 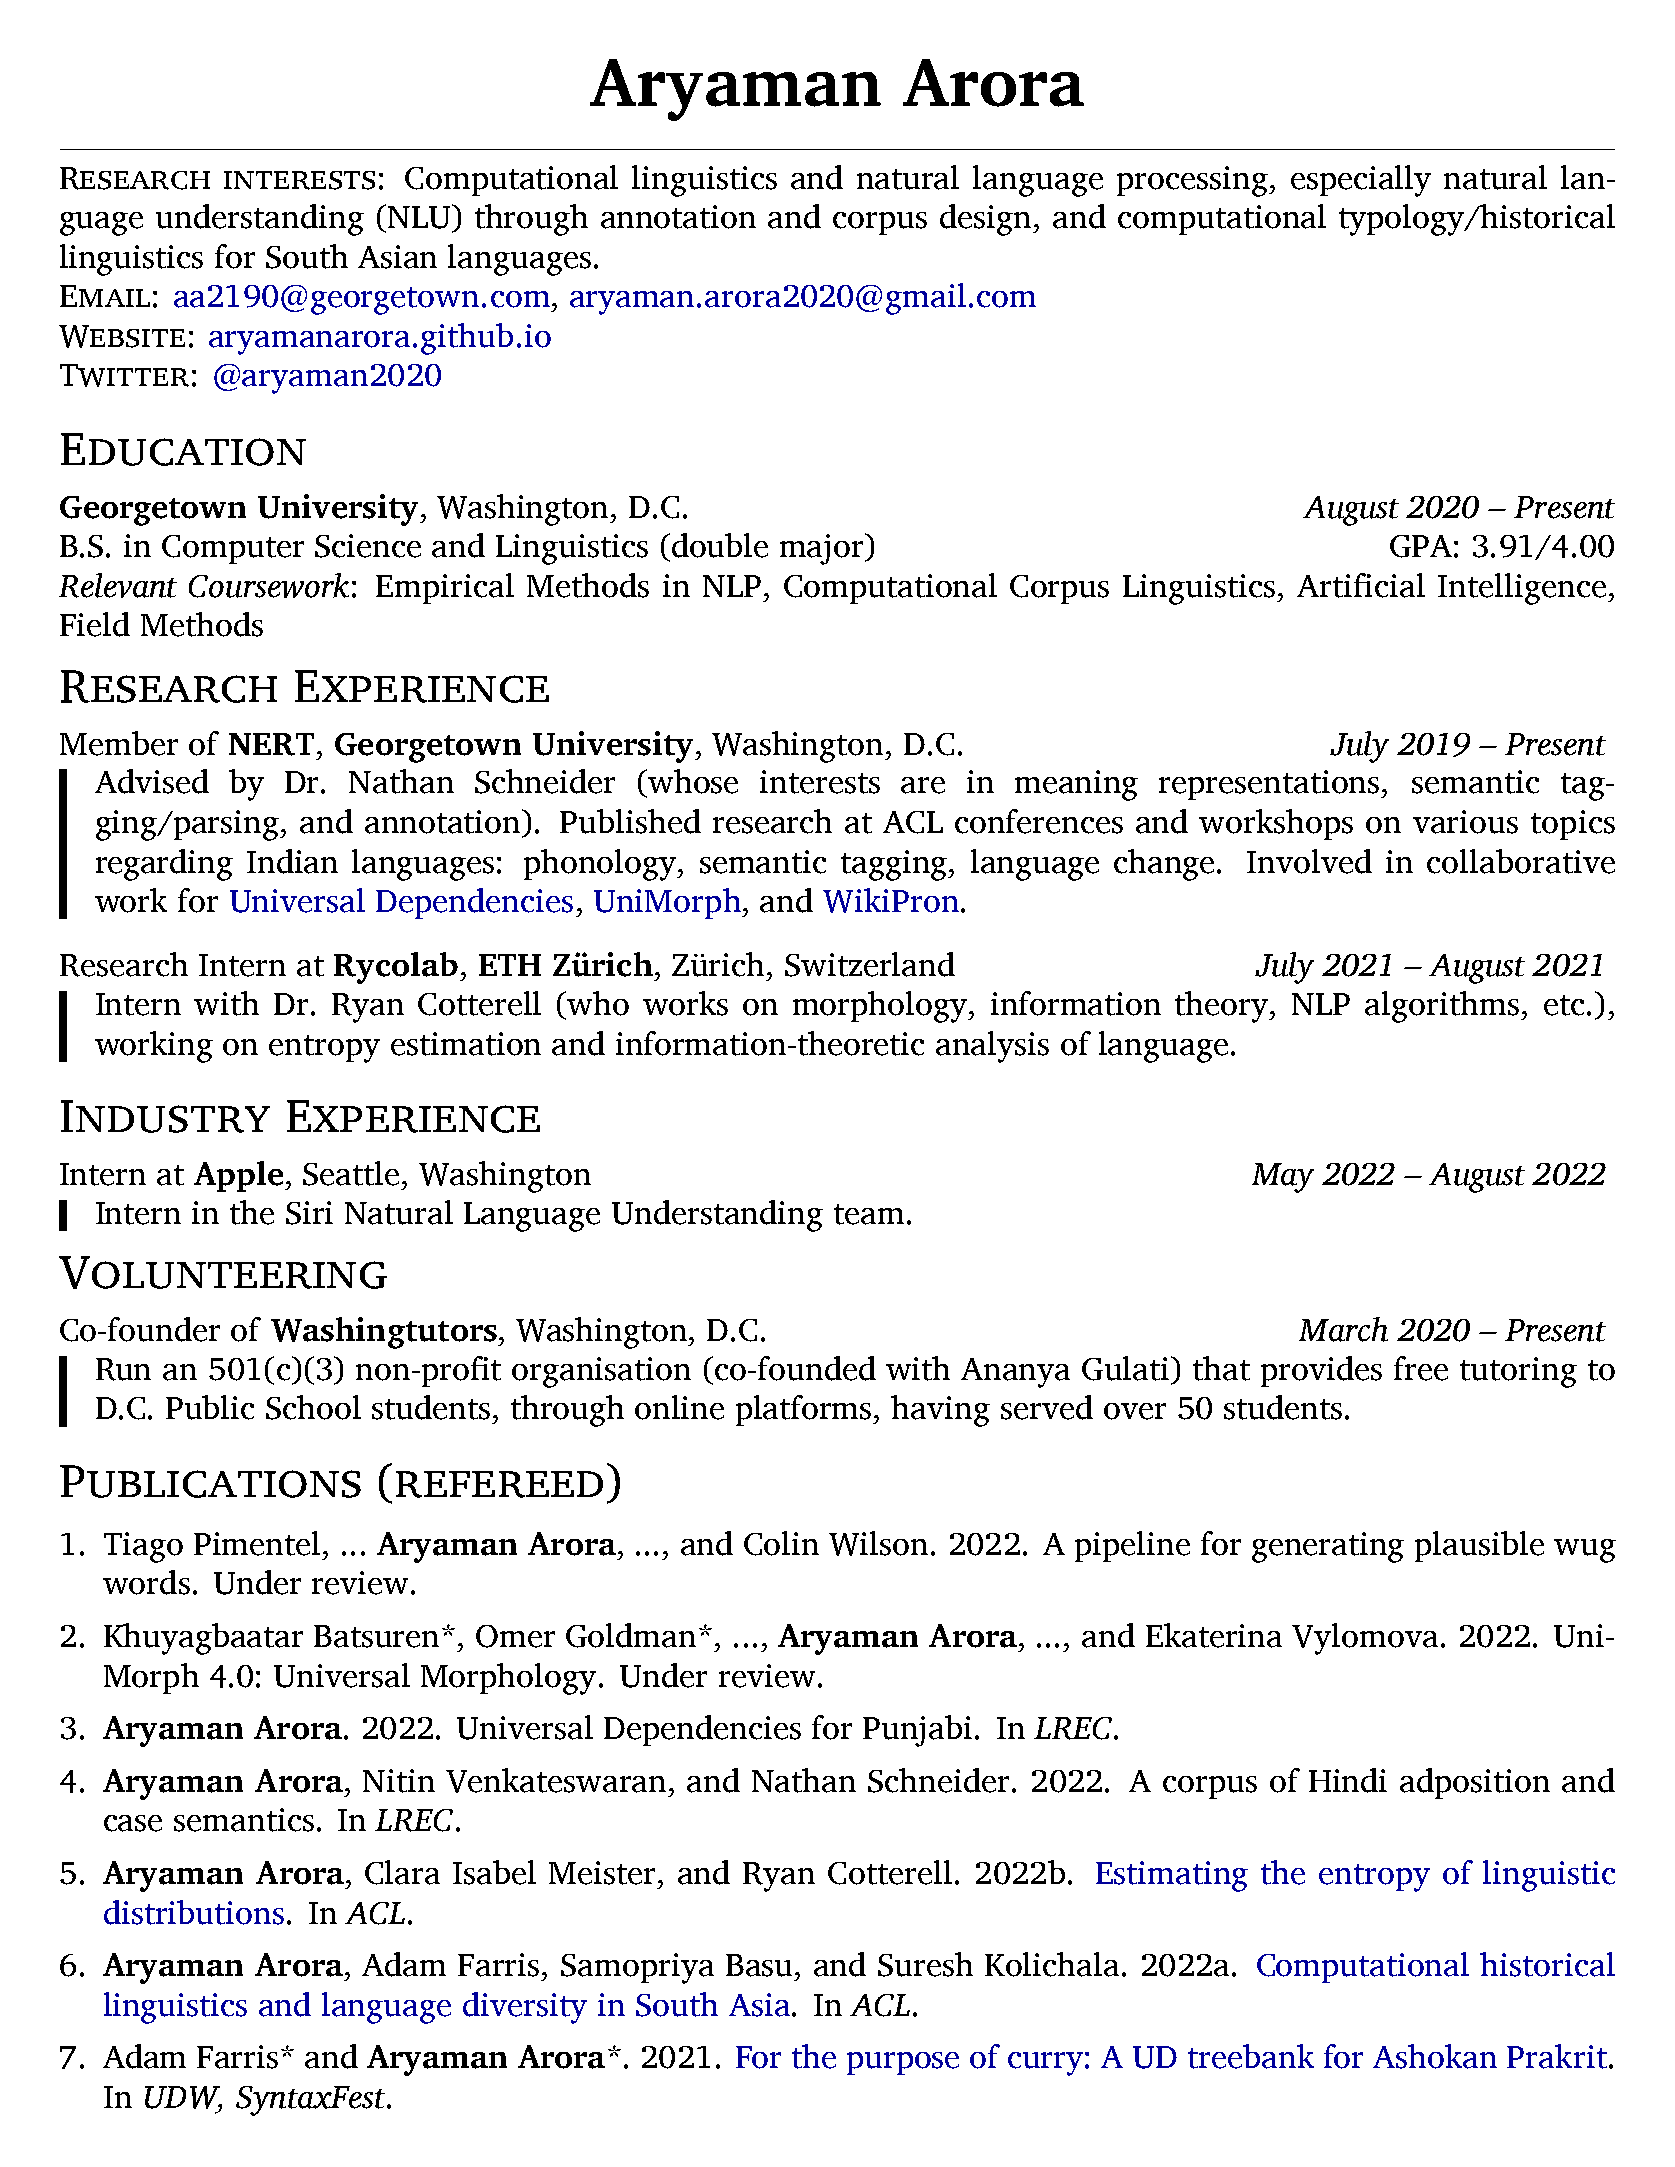 I want to click on Apple, so click(x=240, y=1176).
